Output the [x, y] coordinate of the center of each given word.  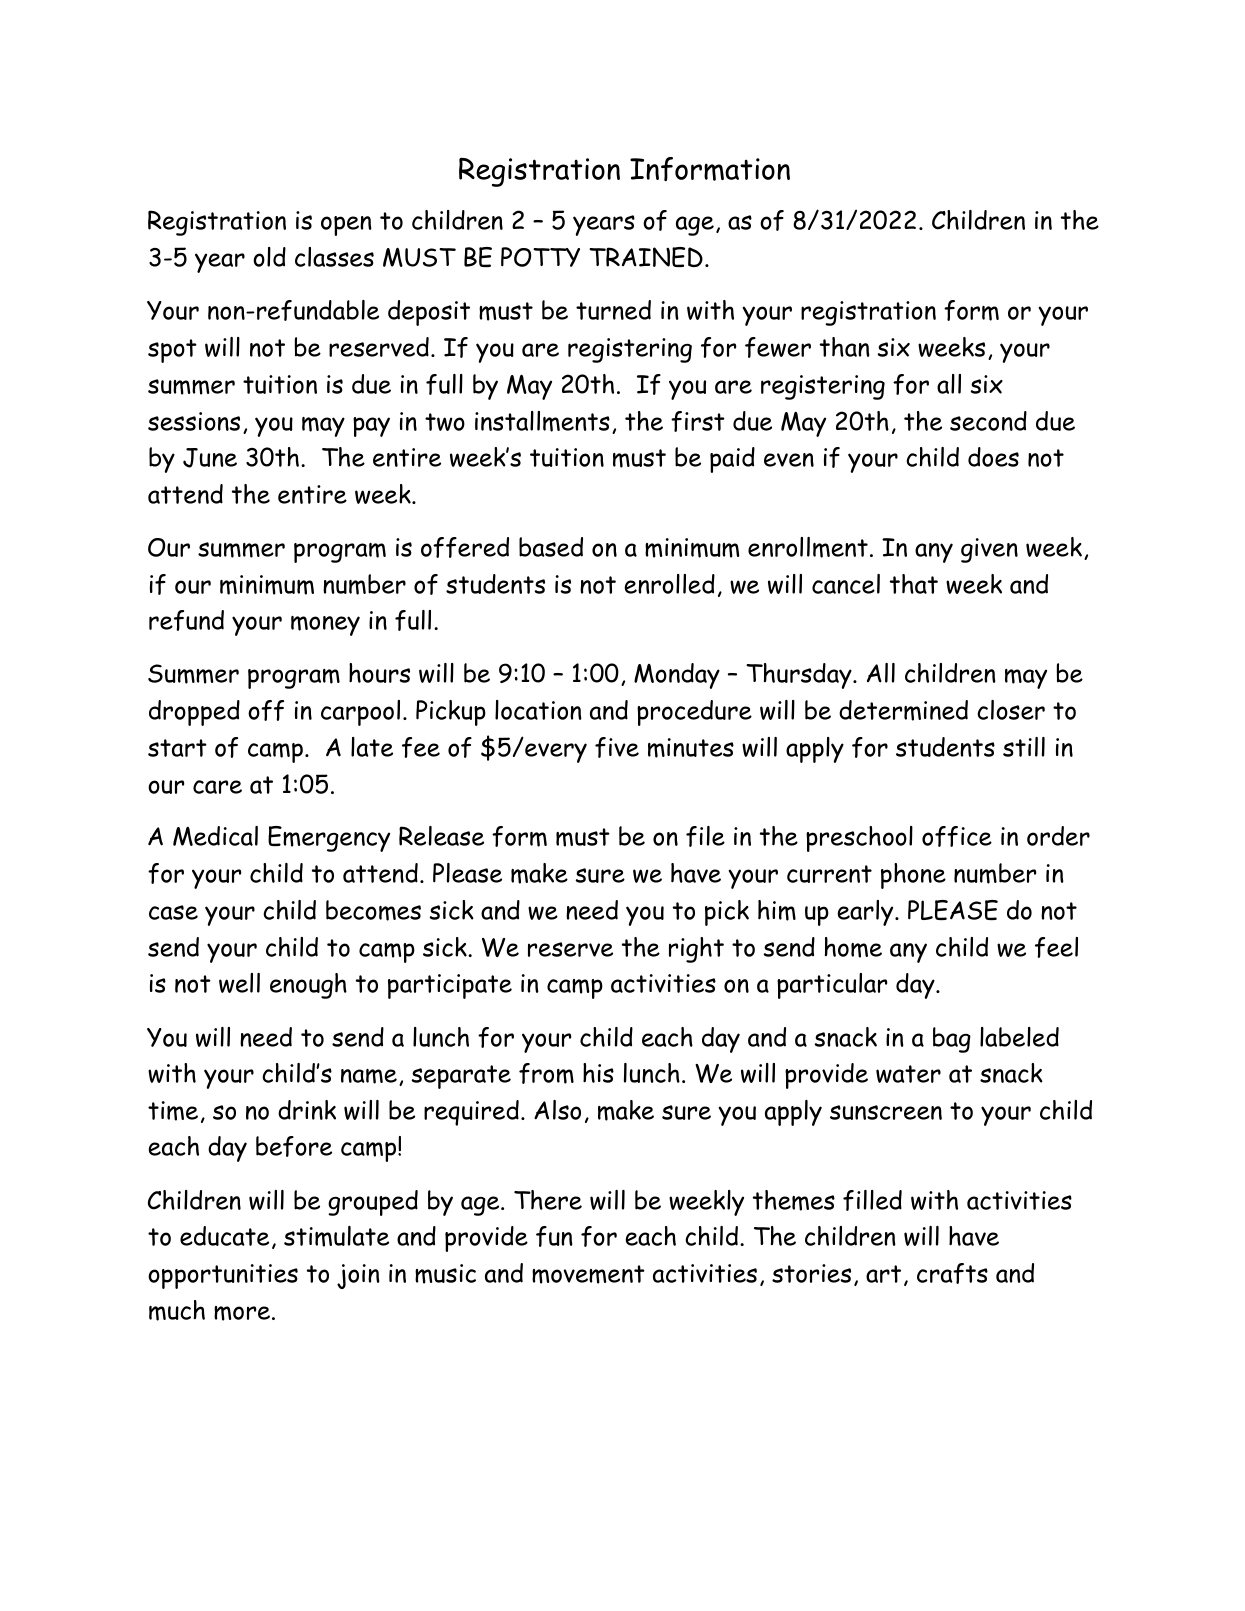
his [598, 1073]
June [210, 458]
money [325, 626]
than [845, 347]
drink [307, 1110]
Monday [677, 676]
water [908, 1074]
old [269, 257]
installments [542, 421]
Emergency [329, 839]
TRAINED [646, 257]
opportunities [223, 1276]
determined [903, 710]
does [993, 457]
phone [913, 876]
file [705, 836]
